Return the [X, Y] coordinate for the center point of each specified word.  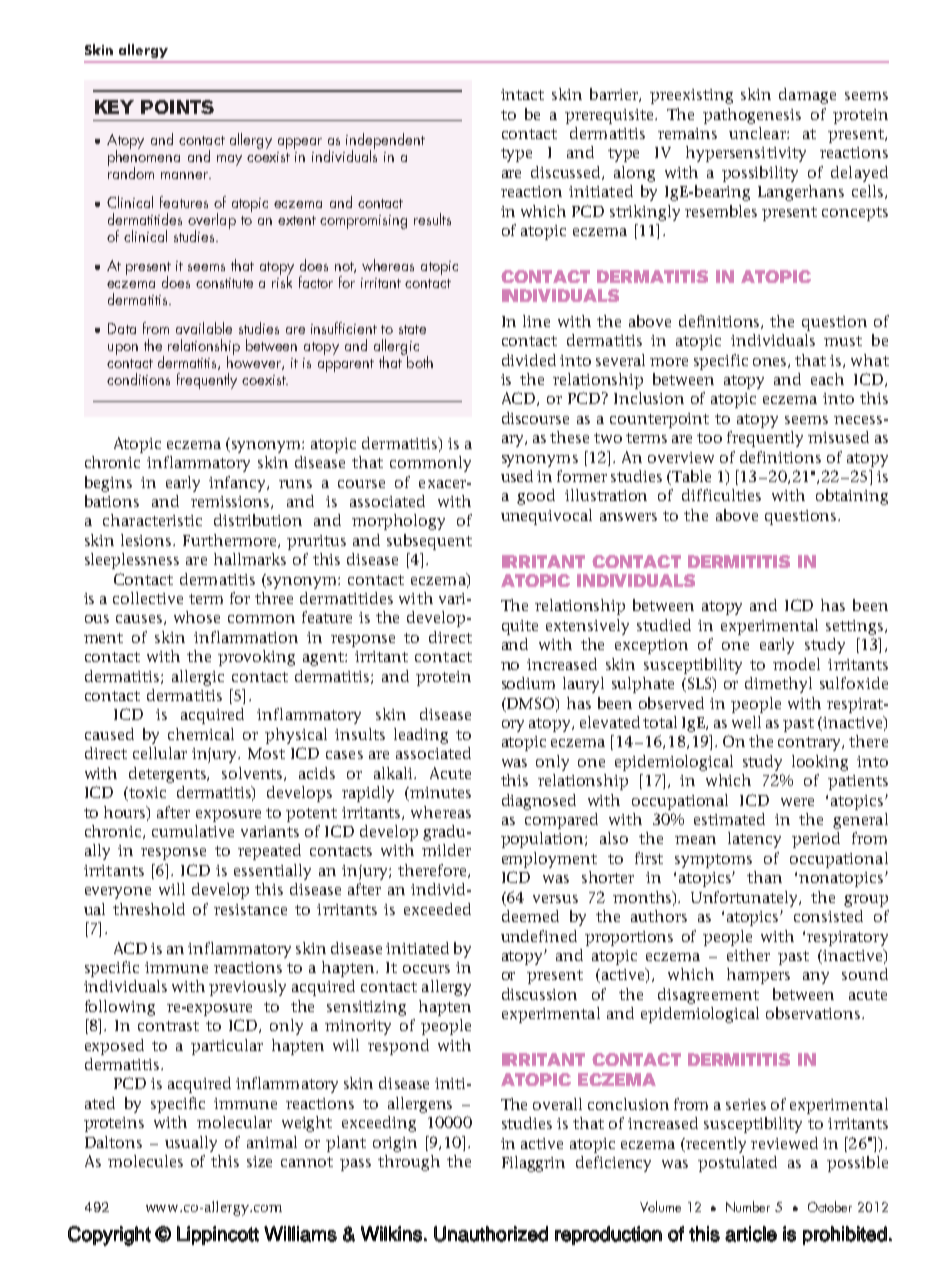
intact [522, 94]
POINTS [177, 107]
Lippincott [218, 1235]
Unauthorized [491, 1234]
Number [748, 1206]
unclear [758, 133]
